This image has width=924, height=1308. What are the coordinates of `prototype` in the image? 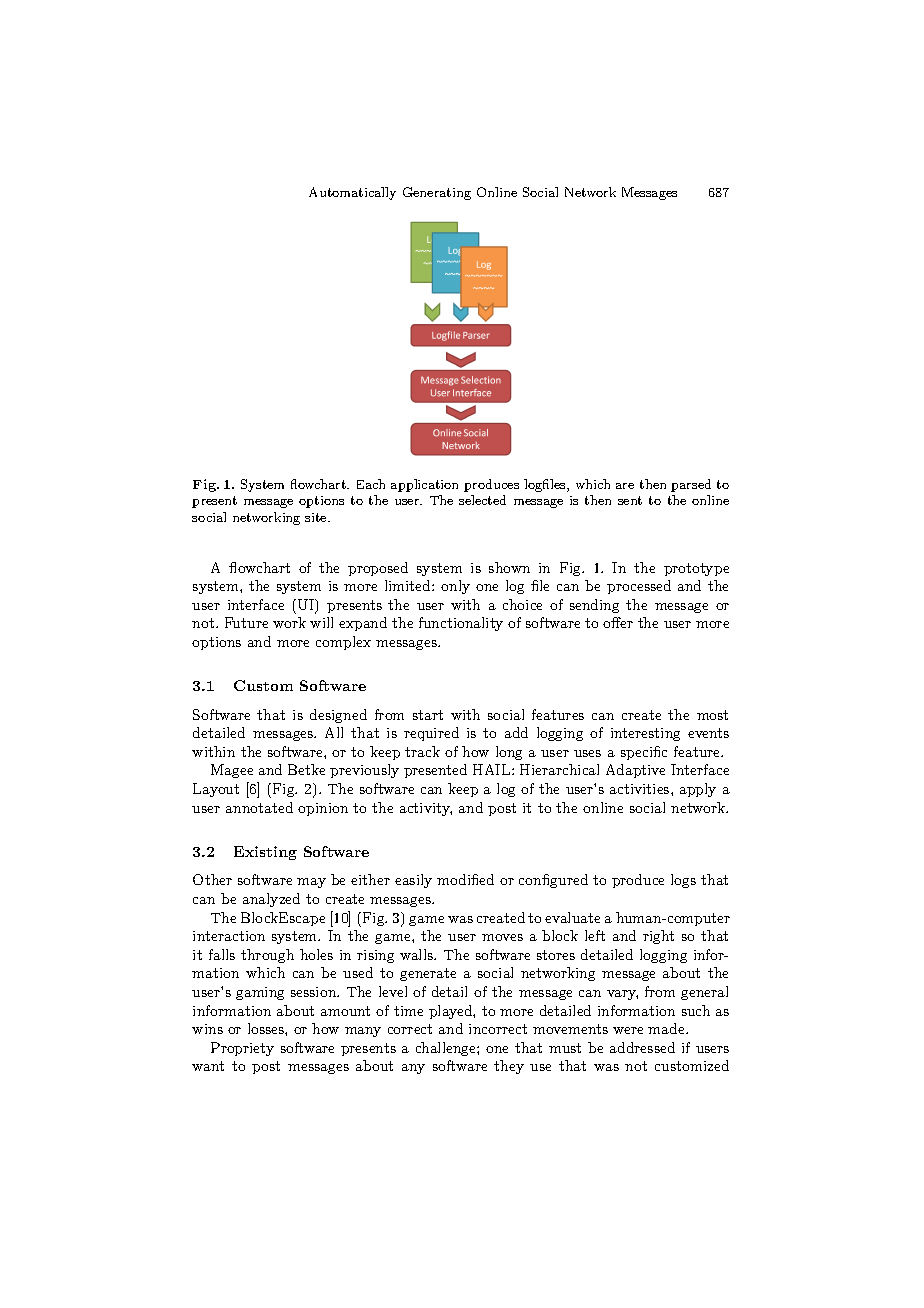 It's located at (696, 569).
